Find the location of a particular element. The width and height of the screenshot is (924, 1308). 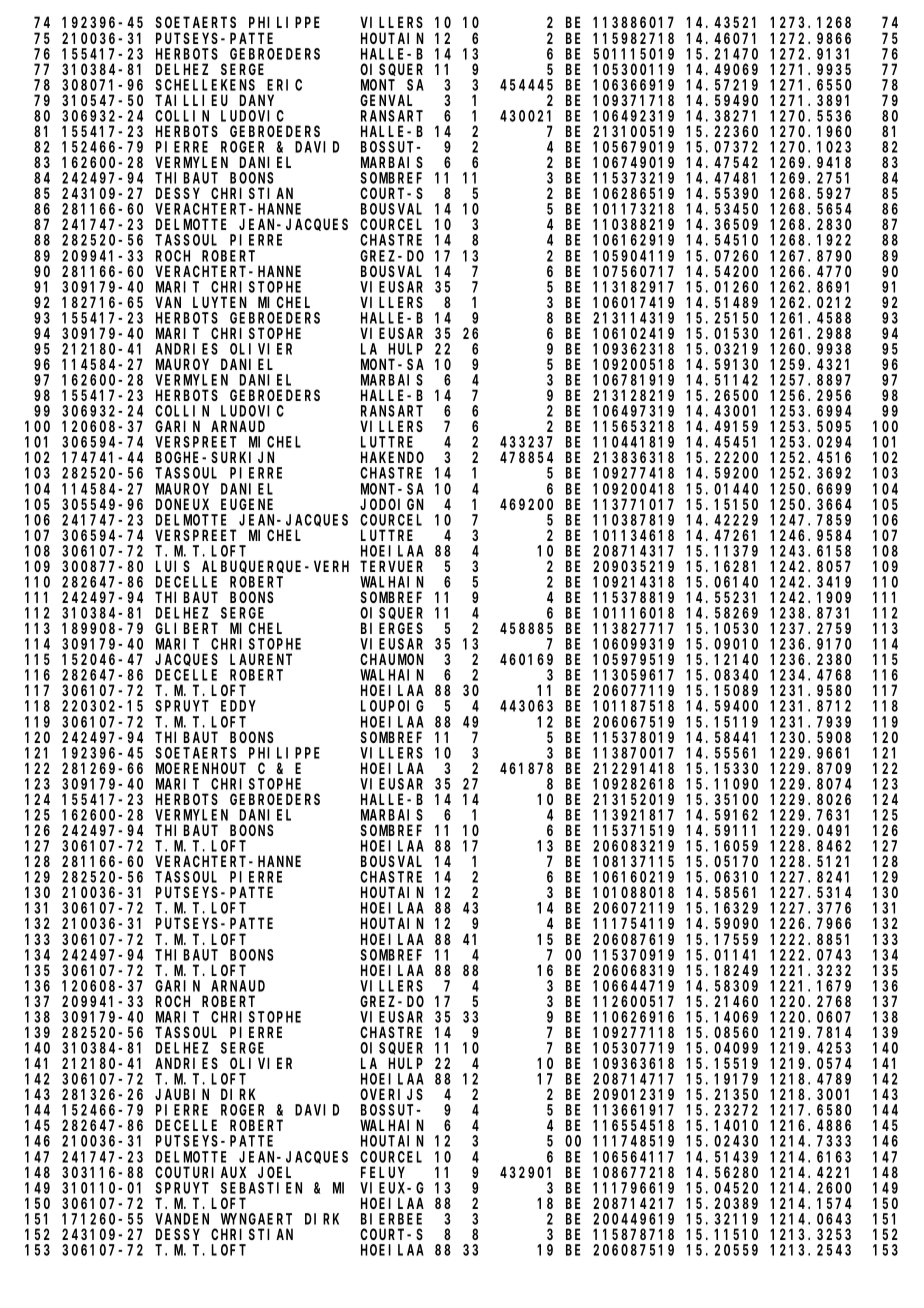

SEBASTIEN is located at coordinates (261, 1188).
